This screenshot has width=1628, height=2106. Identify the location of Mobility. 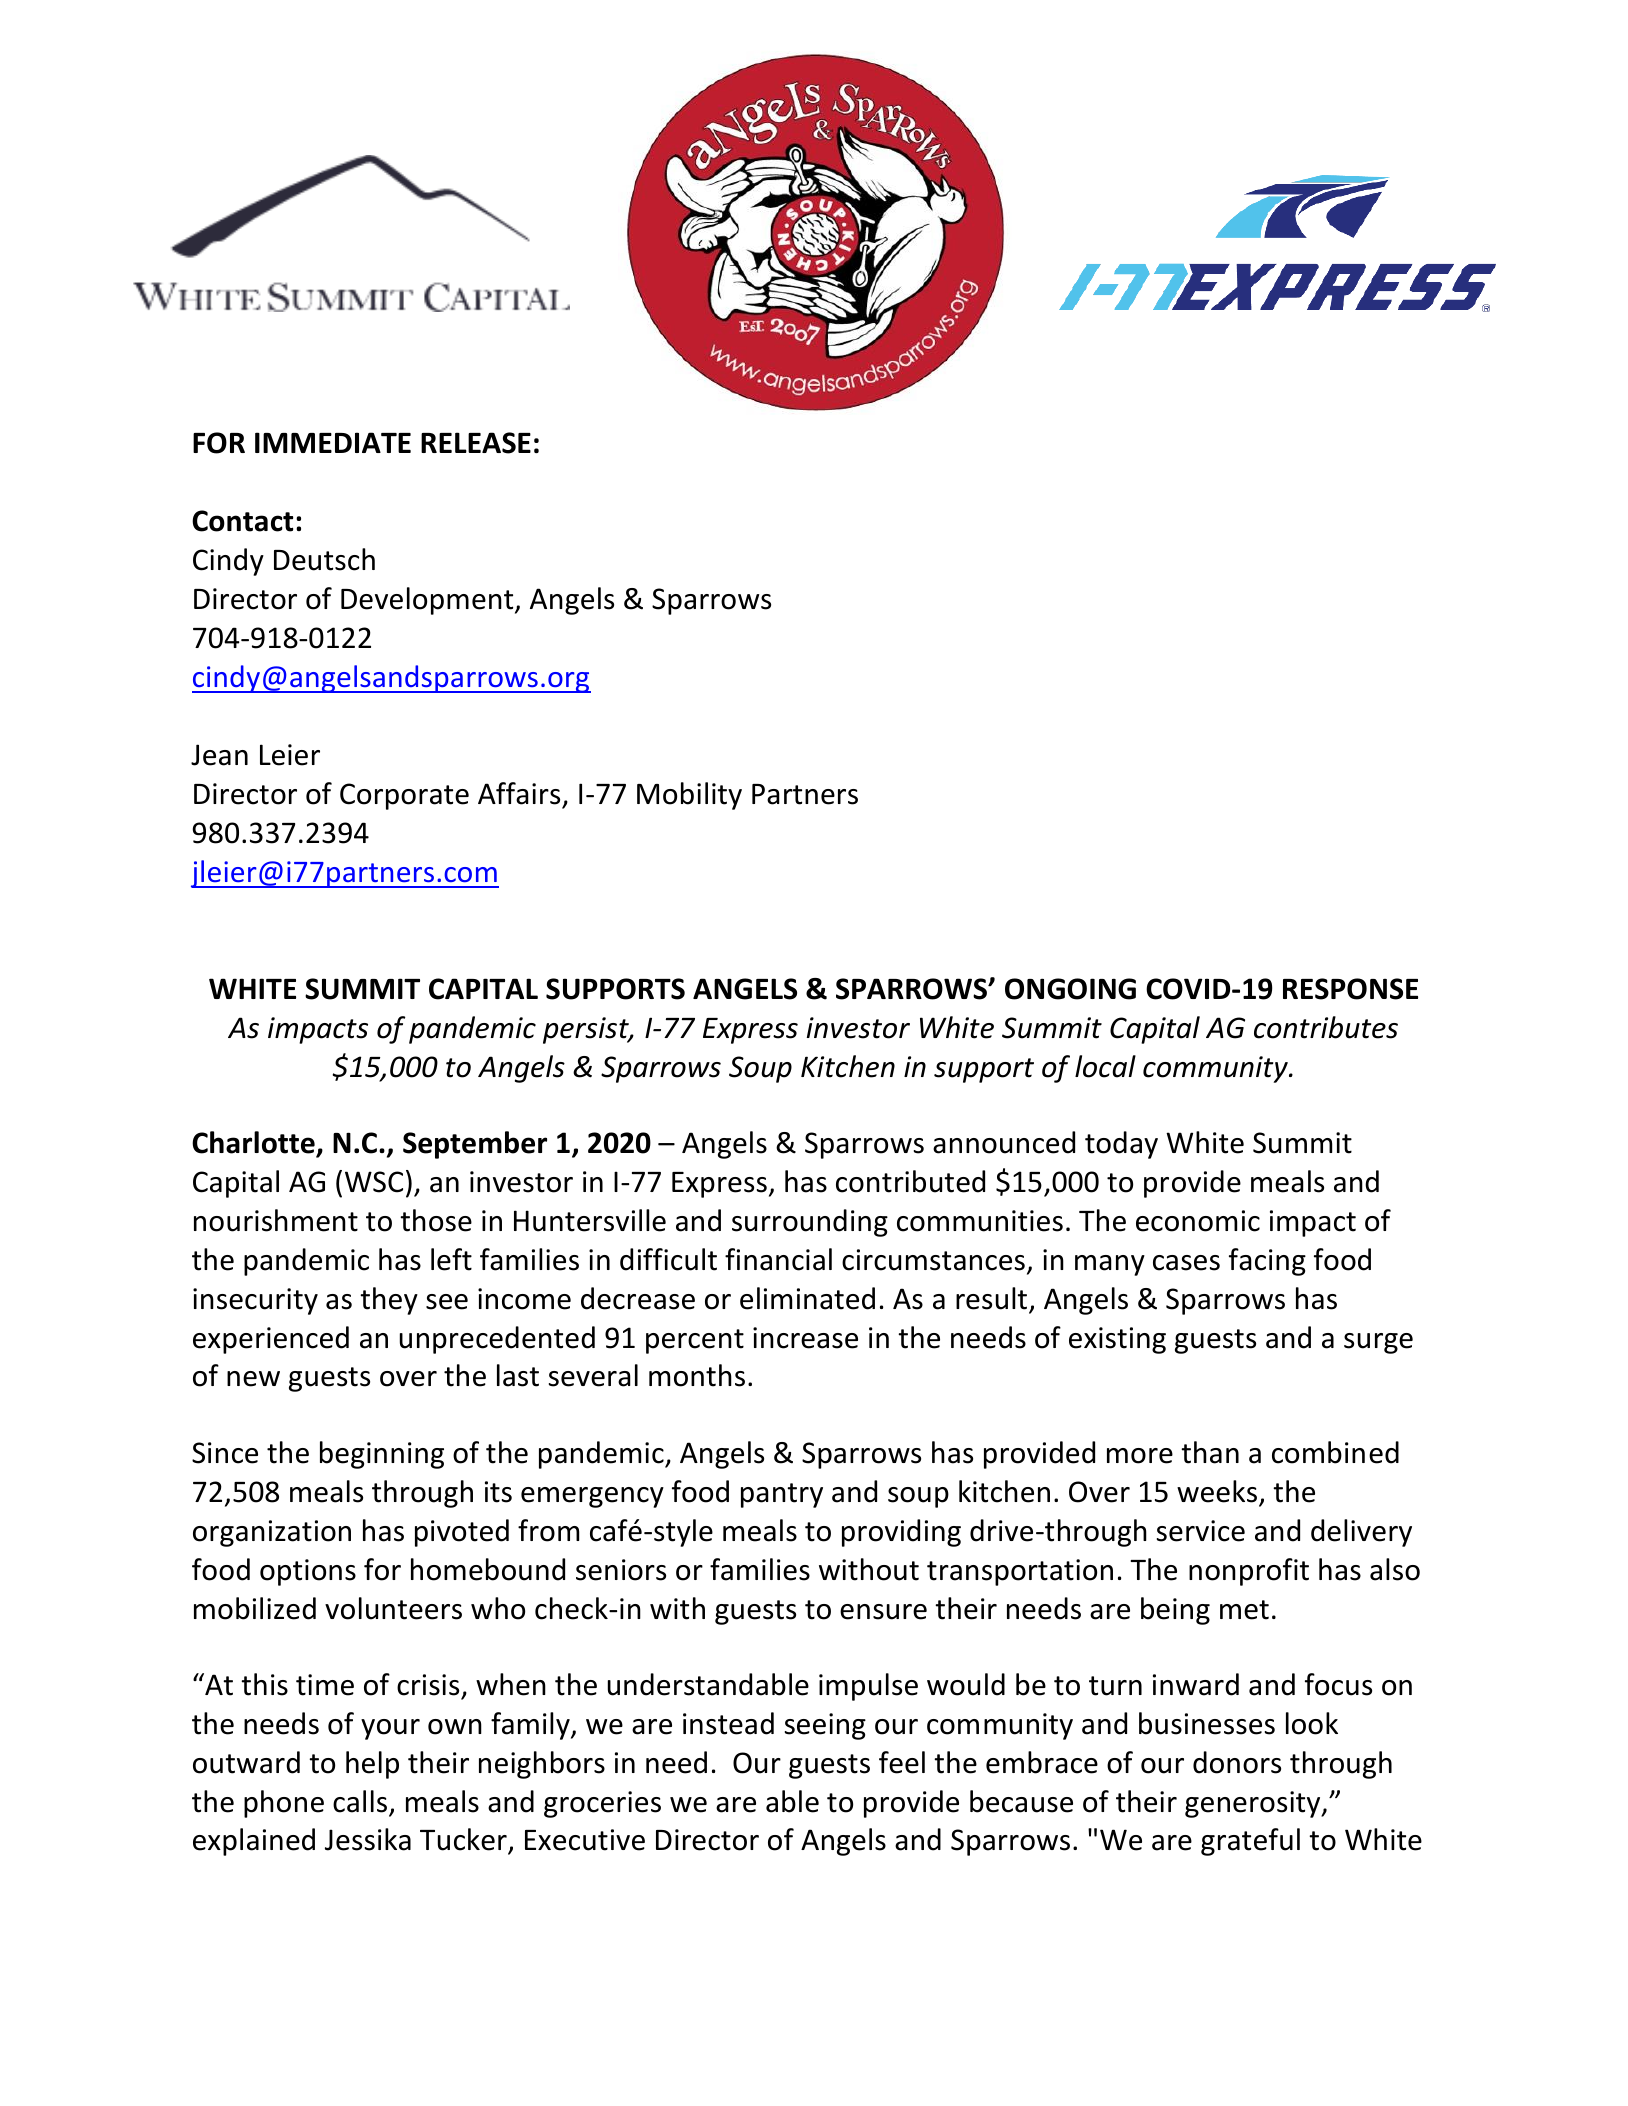
(689, 796).
